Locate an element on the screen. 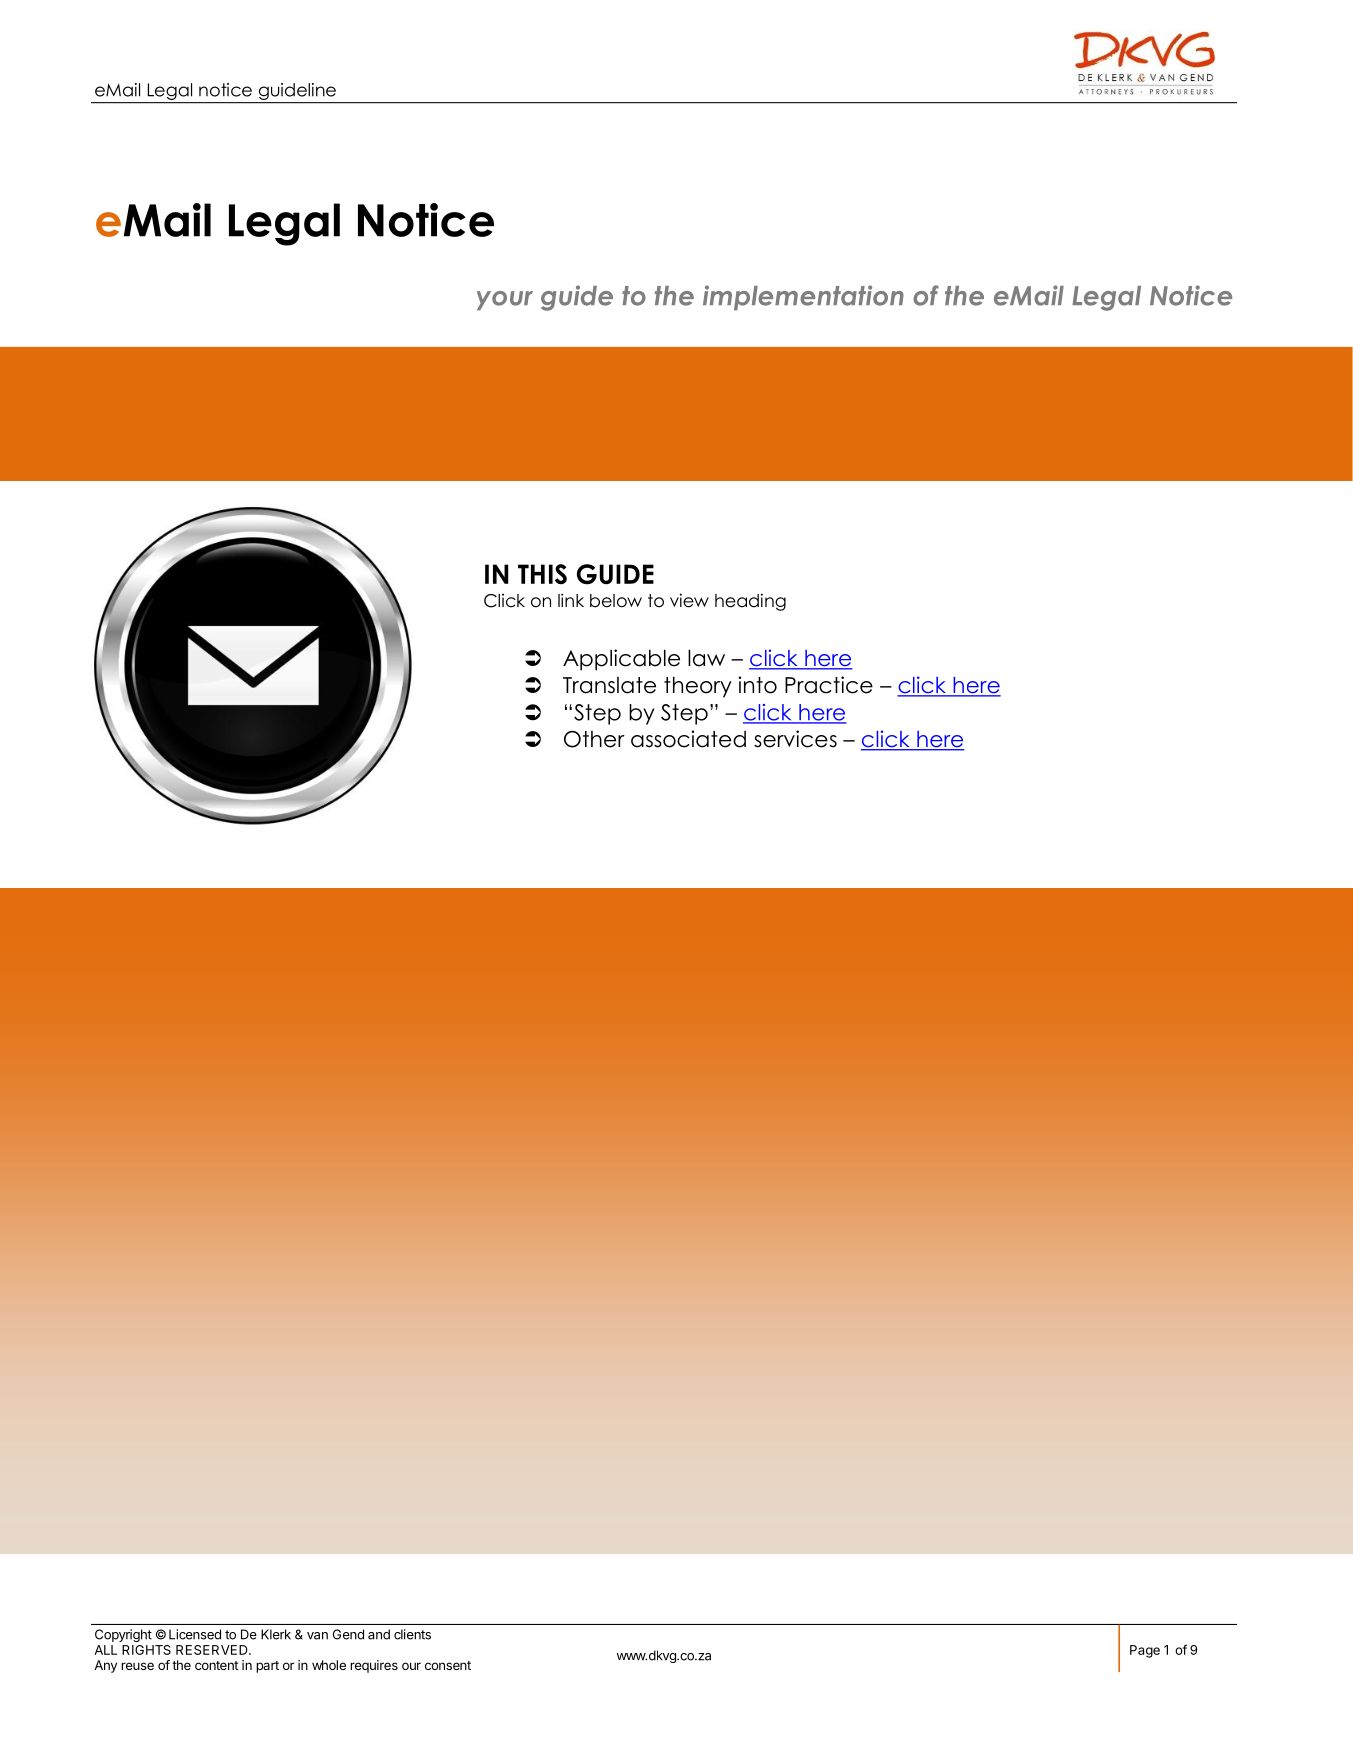 This screenshot has height=1751, width=1353. RESERVED is located at coordinates (213, 1650).
